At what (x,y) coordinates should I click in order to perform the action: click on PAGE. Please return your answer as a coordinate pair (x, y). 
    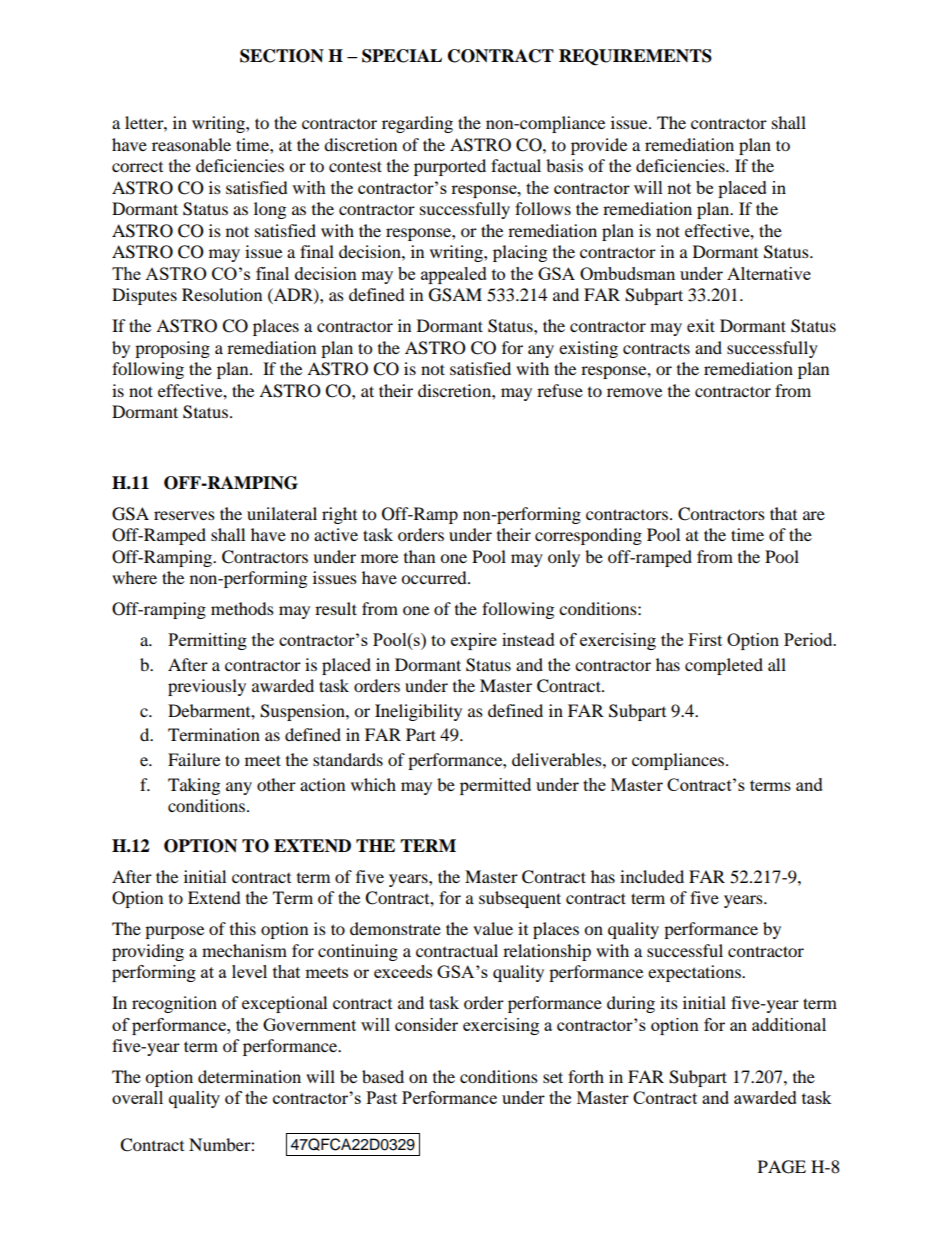
    Looking at the image, I should click on (782, 1167).
